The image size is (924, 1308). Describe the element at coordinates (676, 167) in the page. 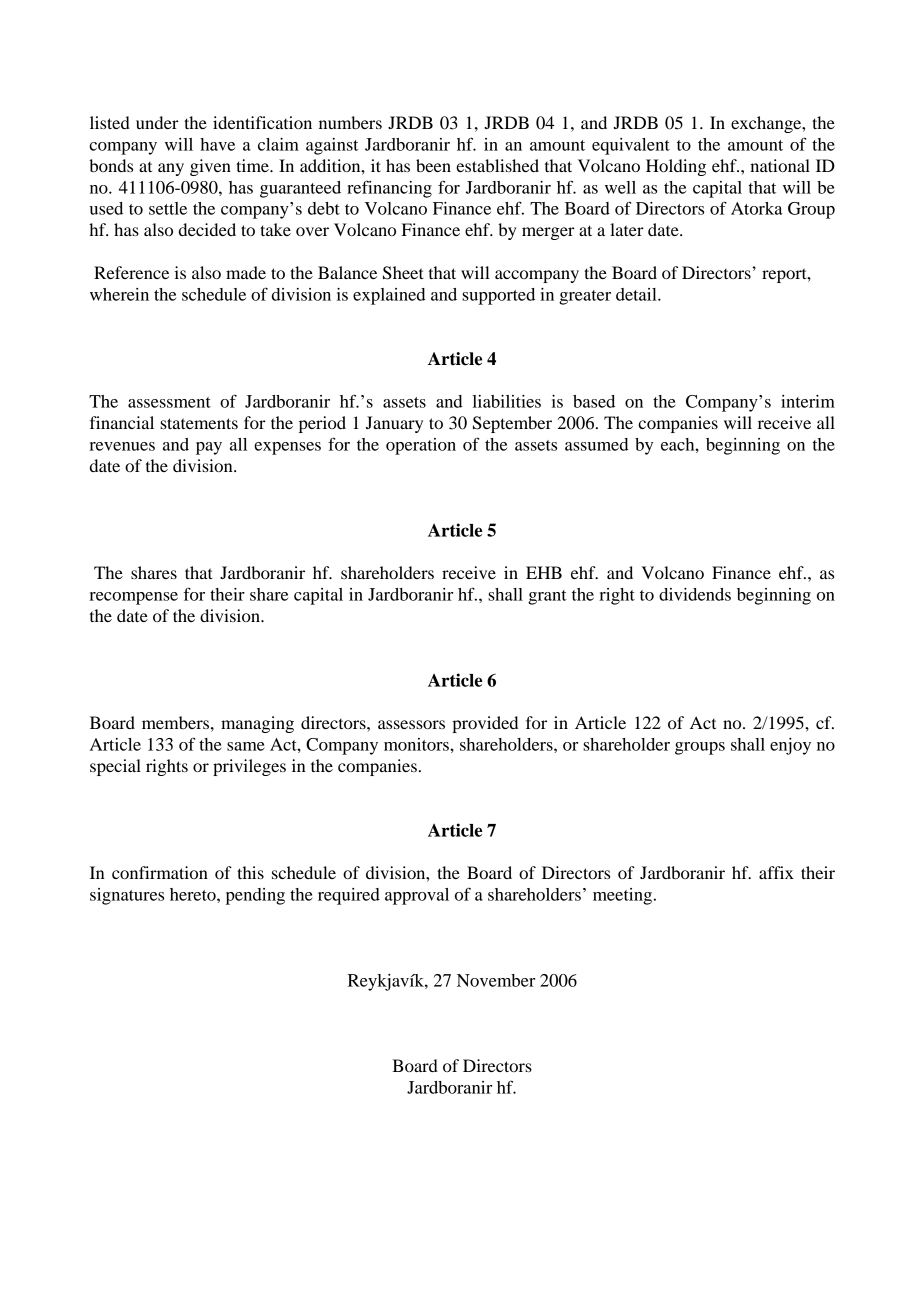

I see `Holding` at that location.
